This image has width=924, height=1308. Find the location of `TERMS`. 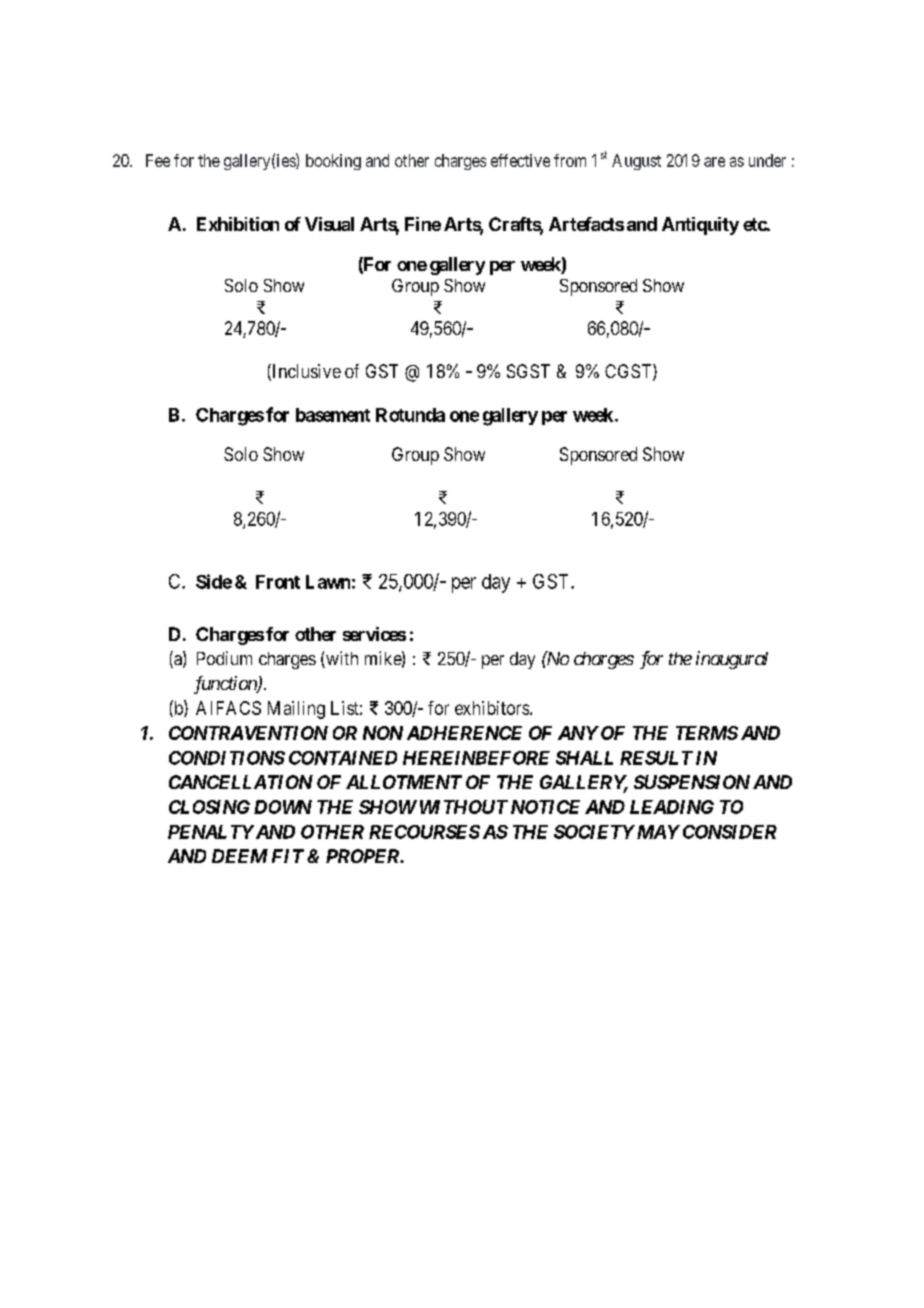

TERMS is located at coordinates (707, 733).
